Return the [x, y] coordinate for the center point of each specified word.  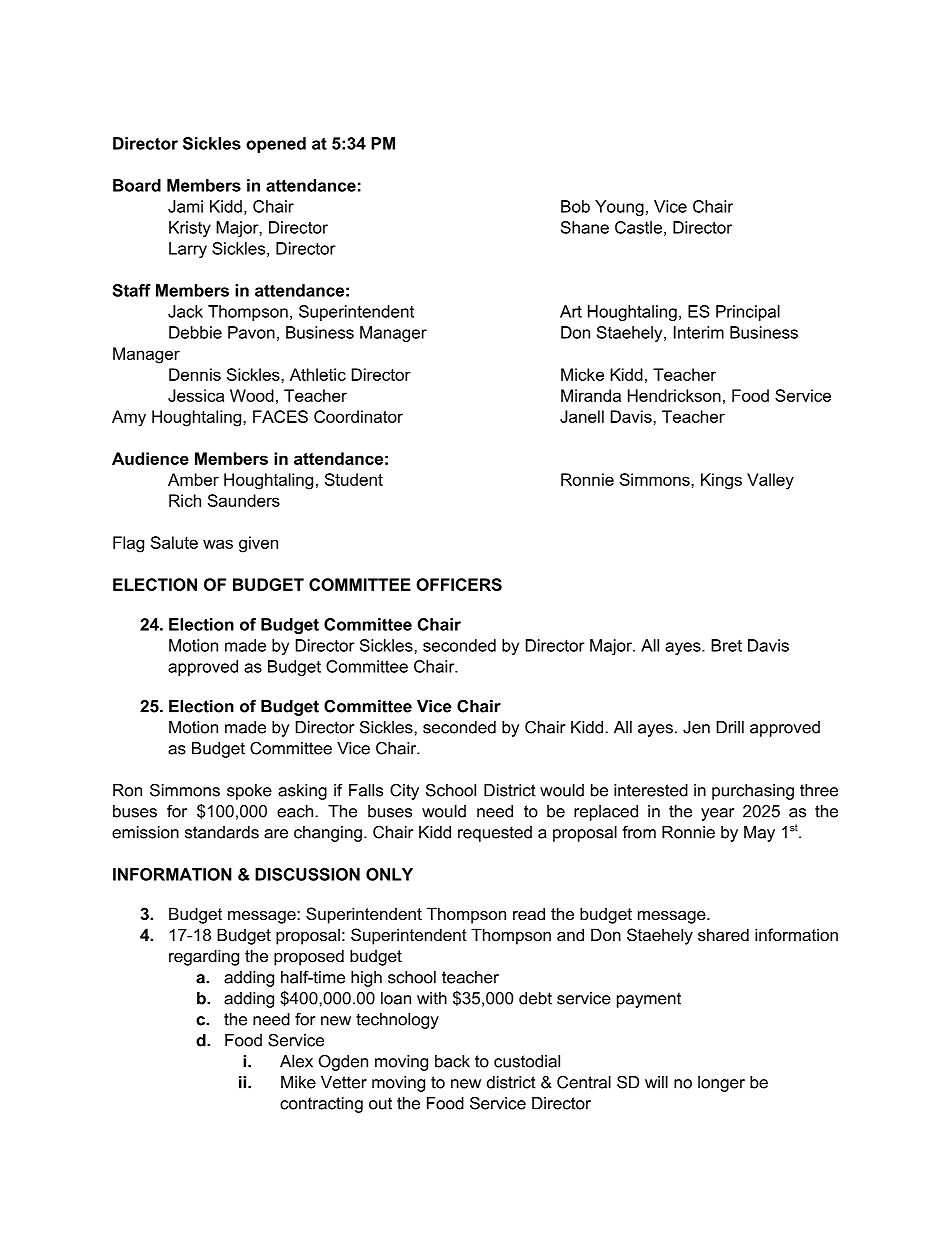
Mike [298, 1082]
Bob [575, 206]
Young [619, 208]
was [218, 544]
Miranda [591, 395]
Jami [185, 206]
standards [222, 832]
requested [495, 834]
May [759, 834]
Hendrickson [674, 395]
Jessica [196, 395]
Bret [726, 645]
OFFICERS [459, 584]
